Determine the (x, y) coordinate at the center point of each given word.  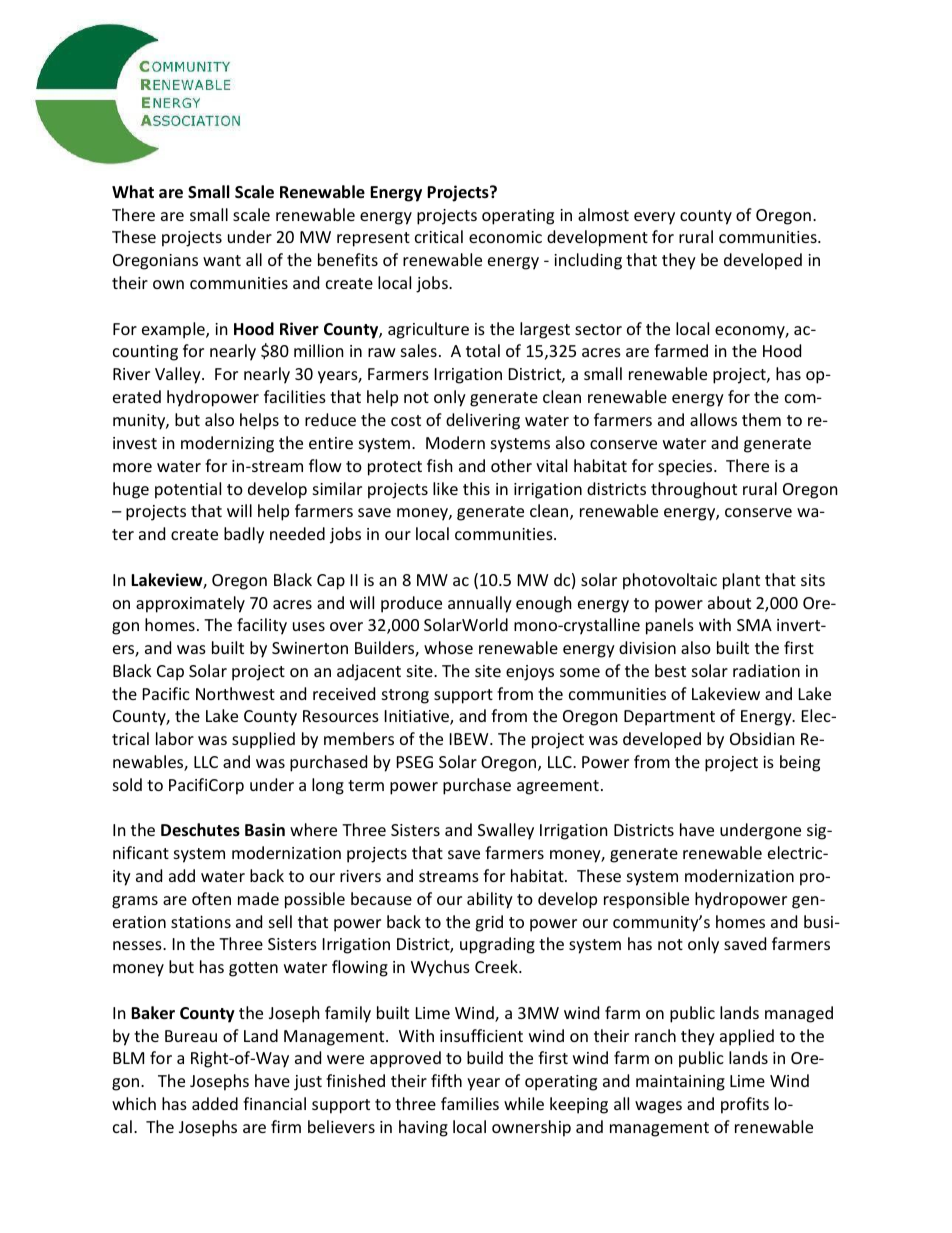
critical (439, 236)
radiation (766, 670)
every (654, 218)
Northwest (235, 693)
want (222, 260)
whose (448, 647)
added (215, 1103)
